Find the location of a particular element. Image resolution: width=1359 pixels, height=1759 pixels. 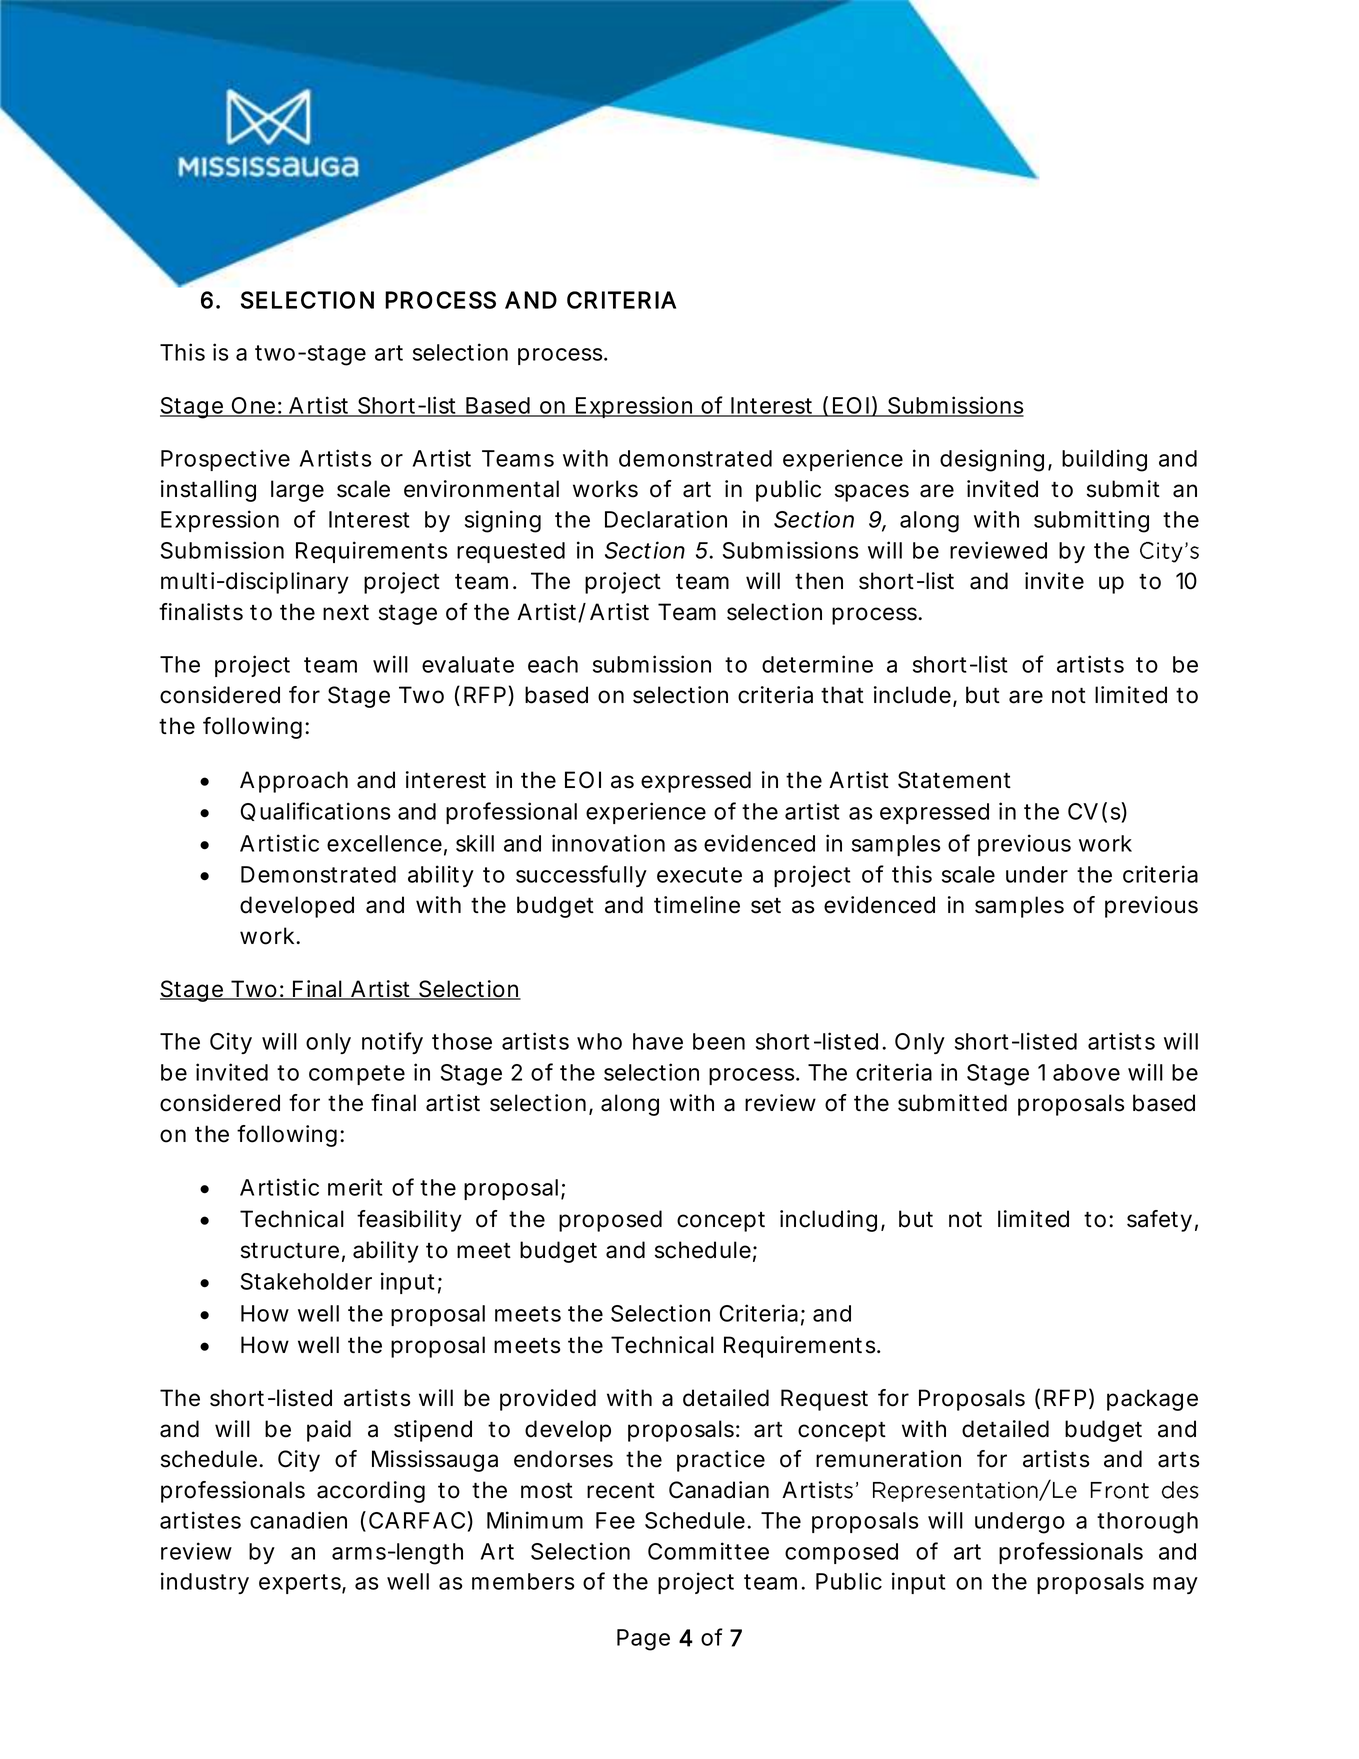

Declaration is located at coordinates (666, 519).
